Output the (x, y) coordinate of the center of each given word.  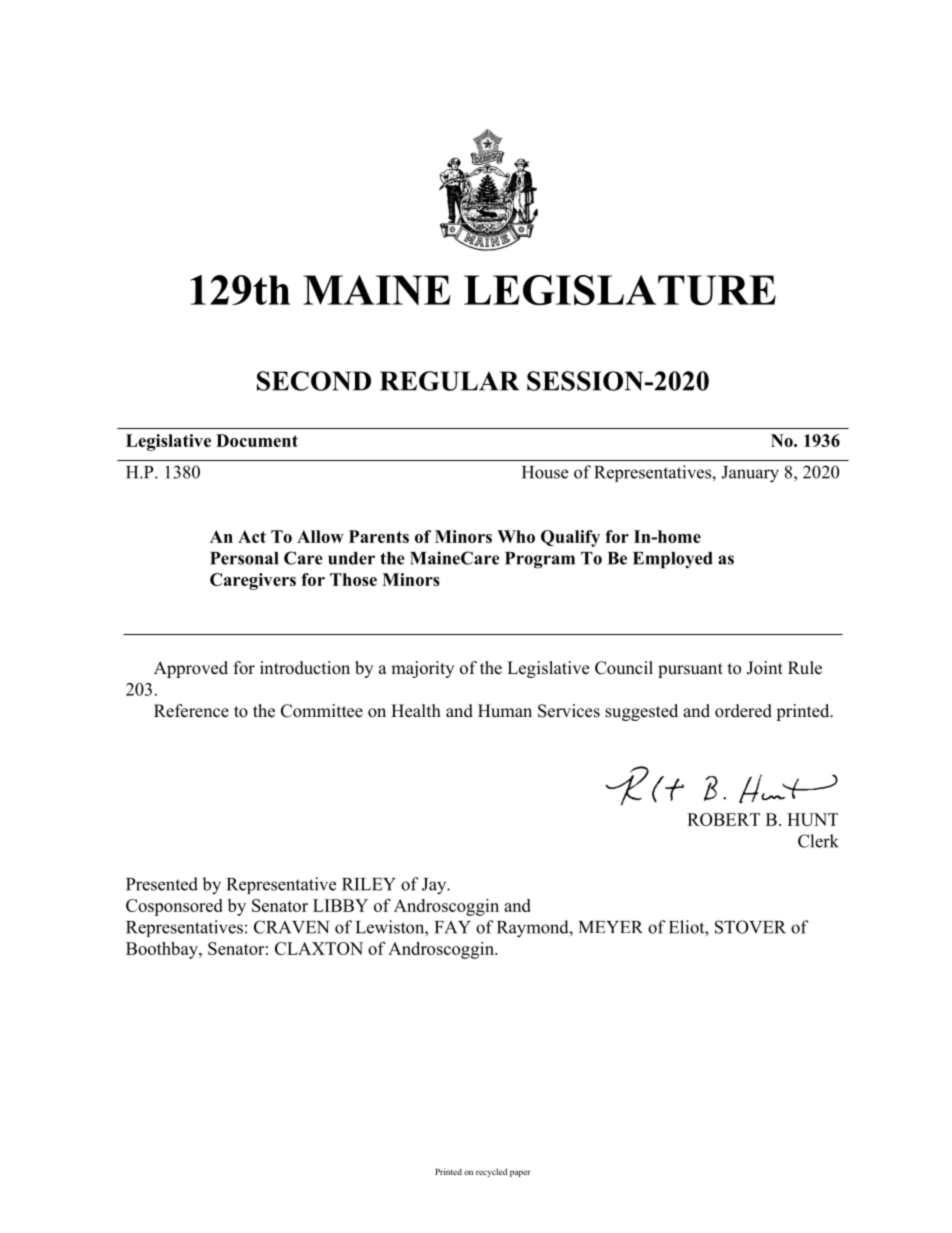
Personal (244, 558)
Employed (673, 560)
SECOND (314, 381)
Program (540, 560)
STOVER (750, 927)
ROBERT (723, 819)
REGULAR (449, 381)
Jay (435, 886)
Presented (162, 884)
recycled (491, 1172)
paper (520, 1173)
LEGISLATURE (620, 290)
